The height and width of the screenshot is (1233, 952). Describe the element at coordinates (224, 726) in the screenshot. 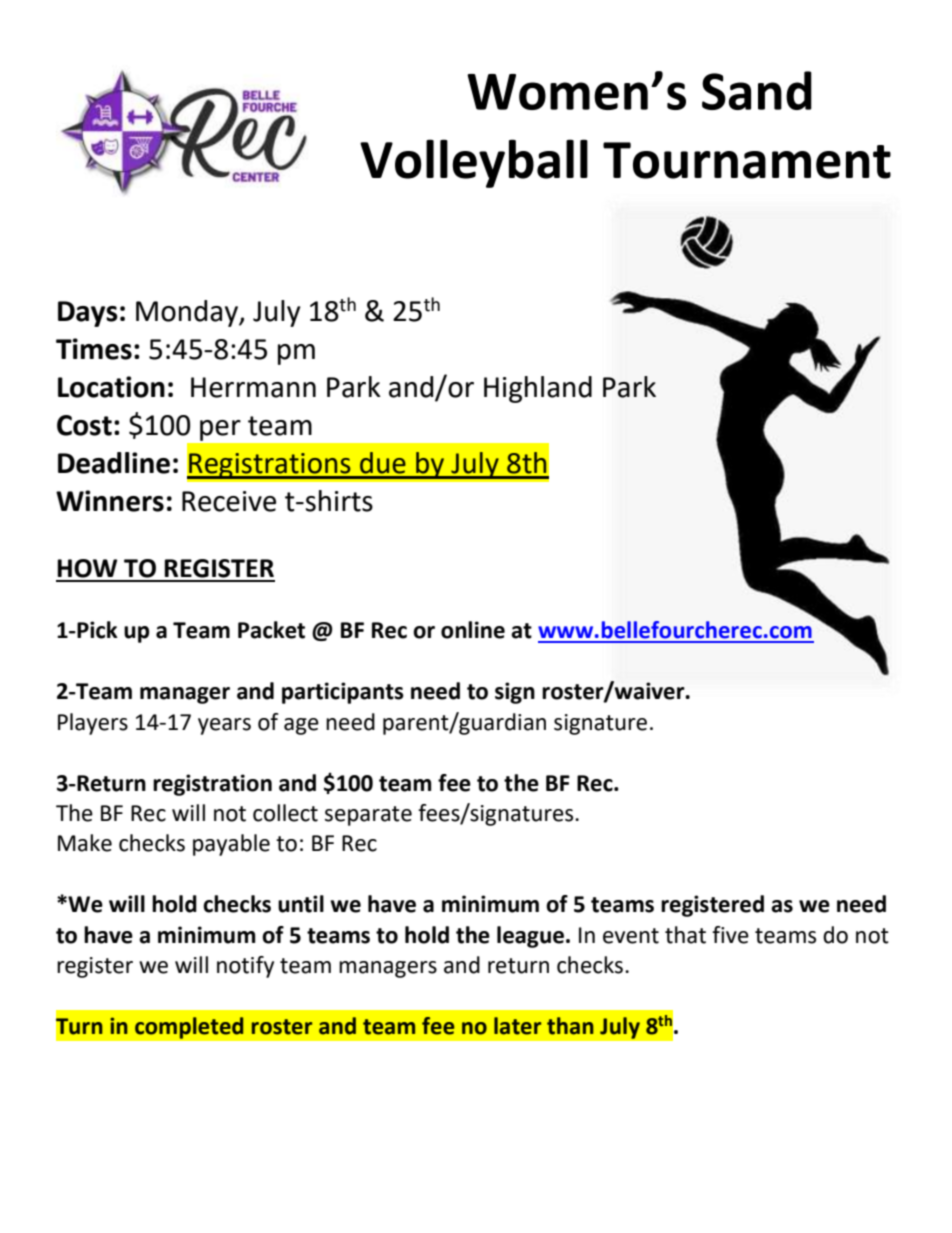

I see `years` at that location.
